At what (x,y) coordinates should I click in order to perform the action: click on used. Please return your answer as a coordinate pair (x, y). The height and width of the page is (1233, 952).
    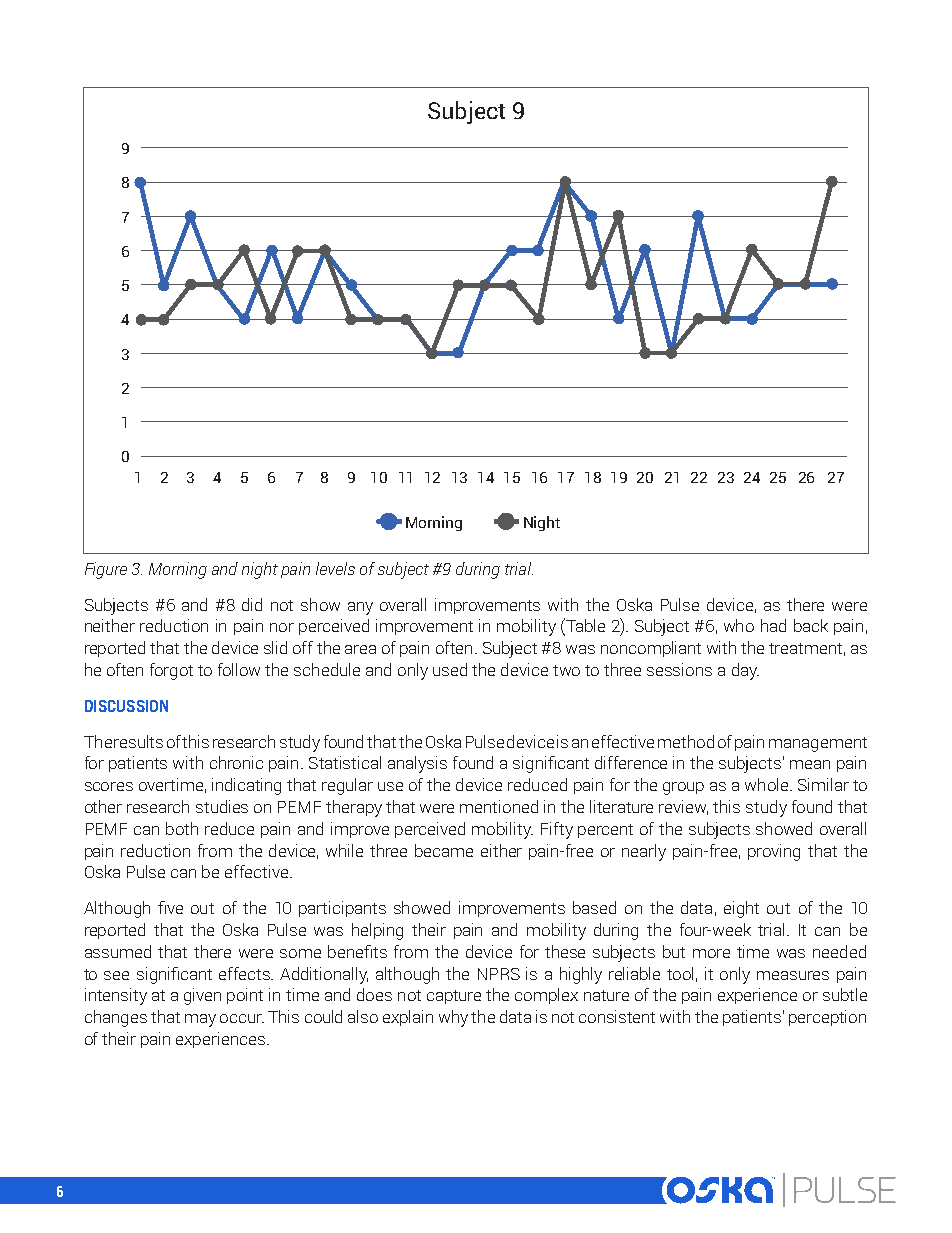
    Looking at the image, I should click on (450, 669).
